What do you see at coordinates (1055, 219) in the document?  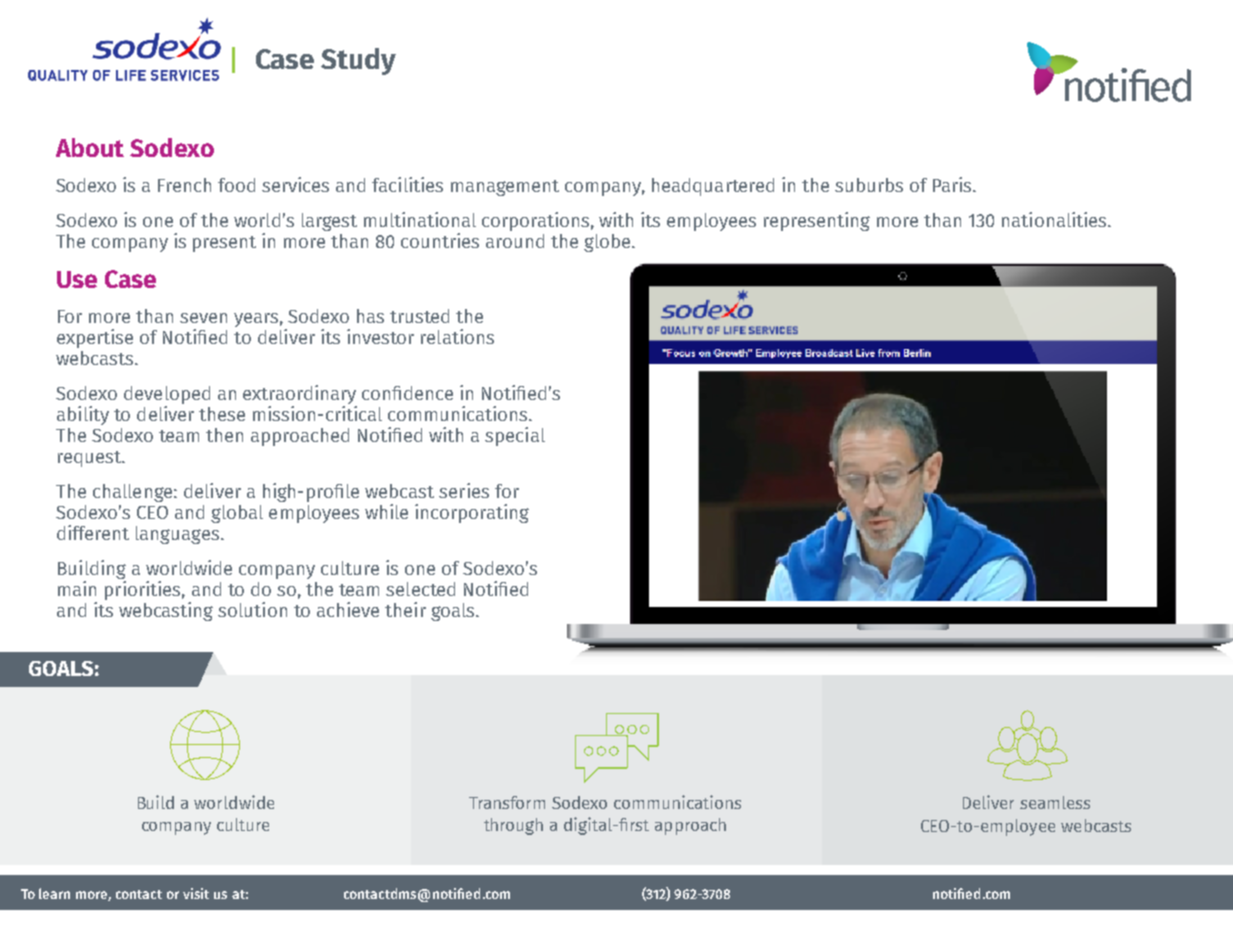 I see `nationalities` at bounding box center [1055, 219].
